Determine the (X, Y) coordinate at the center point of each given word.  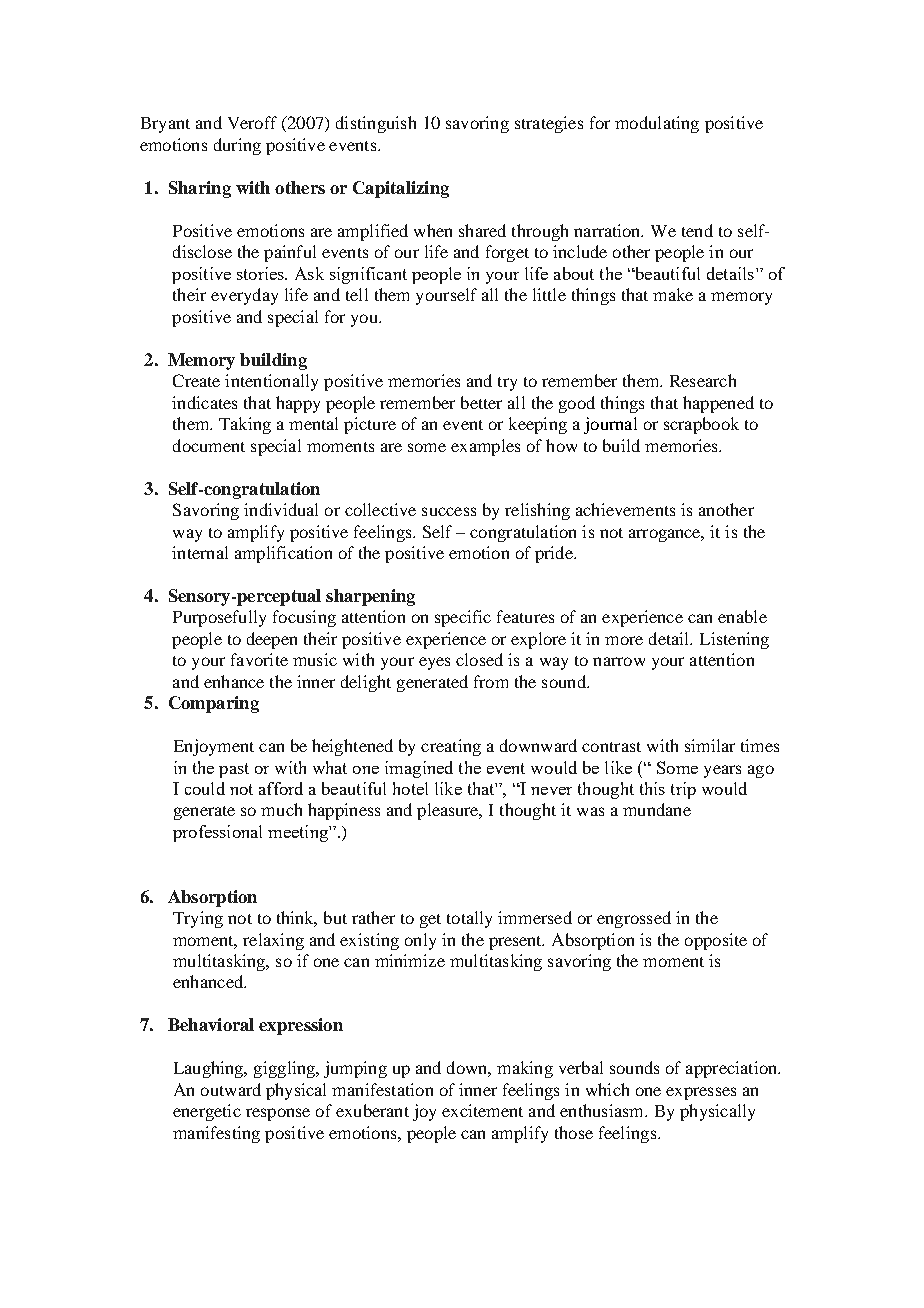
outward (231, 1089)
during (237, 146)
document (209, 445)
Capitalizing (401, 189)
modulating (657, 124)
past (234, 770)
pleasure (449, 811)
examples (485, 447)
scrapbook (701, 425)
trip (683, 790)
